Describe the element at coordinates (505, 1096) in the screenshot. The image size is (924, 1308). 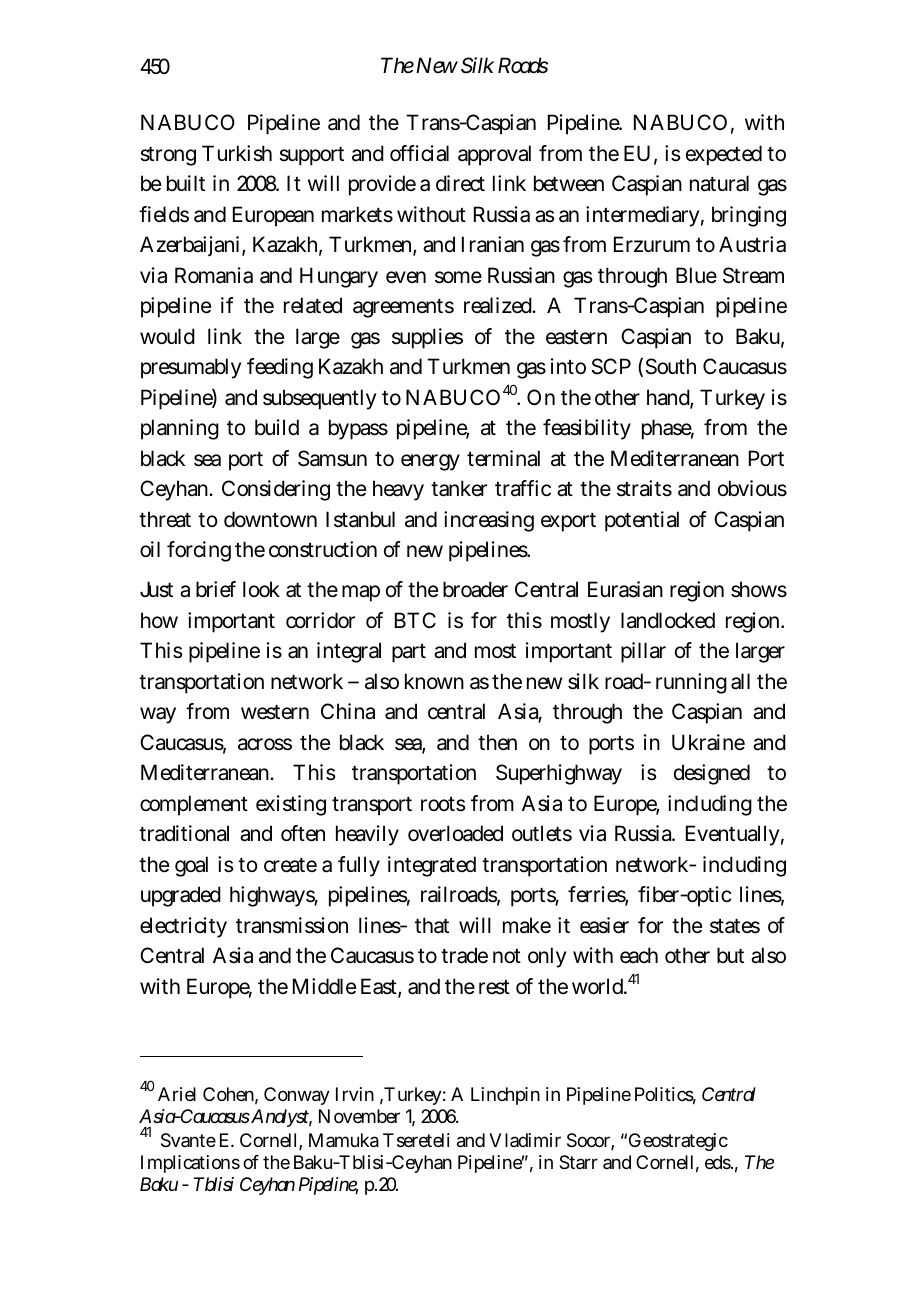
I see `Linchpin` at that location.
